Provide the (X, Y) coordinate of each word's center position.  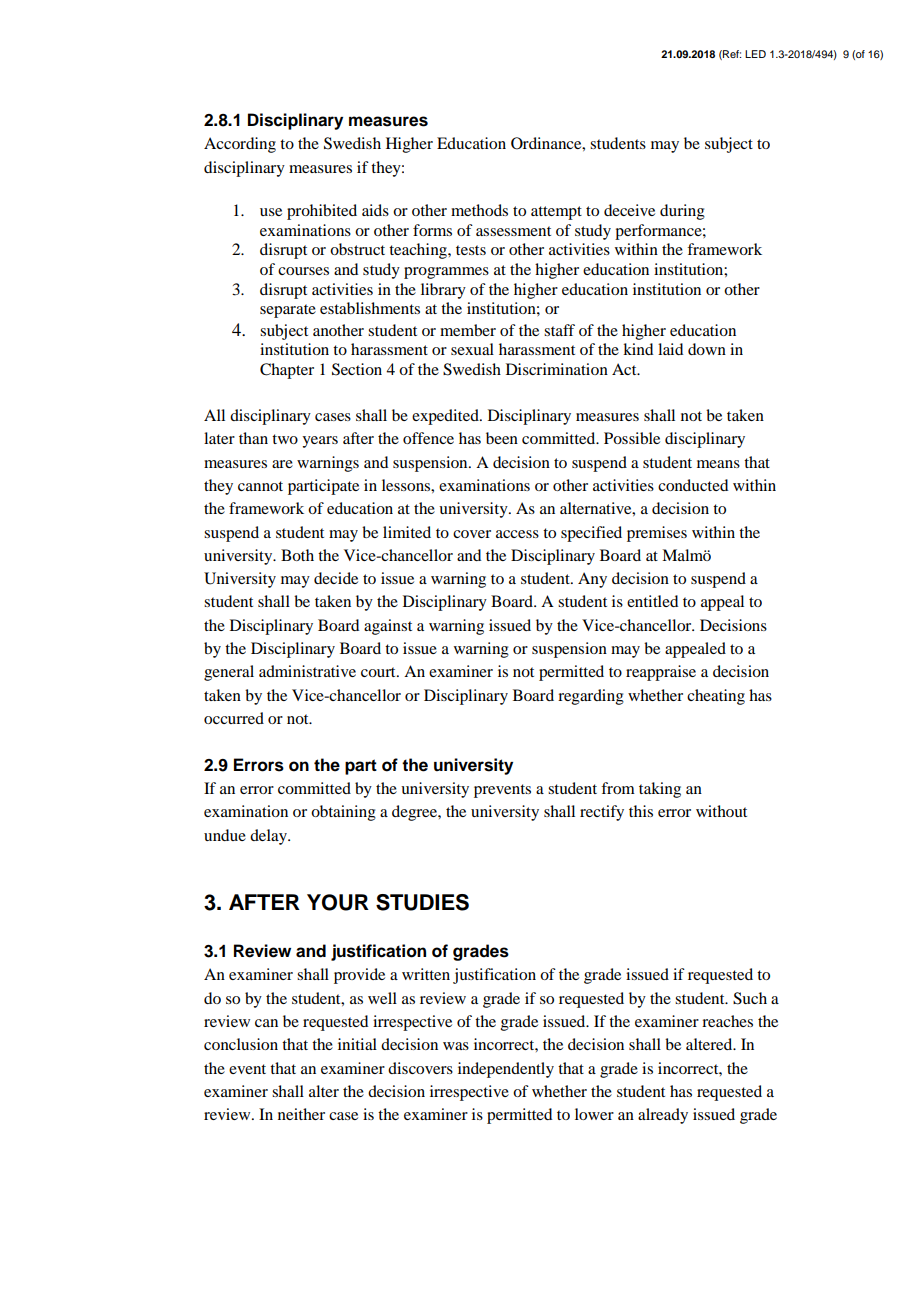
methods (479, 210)
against (388, 627)
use (271, 212)
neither (301, 1114)
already (663, 1116)
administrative (307, 671)
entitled (652, 601)
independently (506, 1070)
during (682, 212)
